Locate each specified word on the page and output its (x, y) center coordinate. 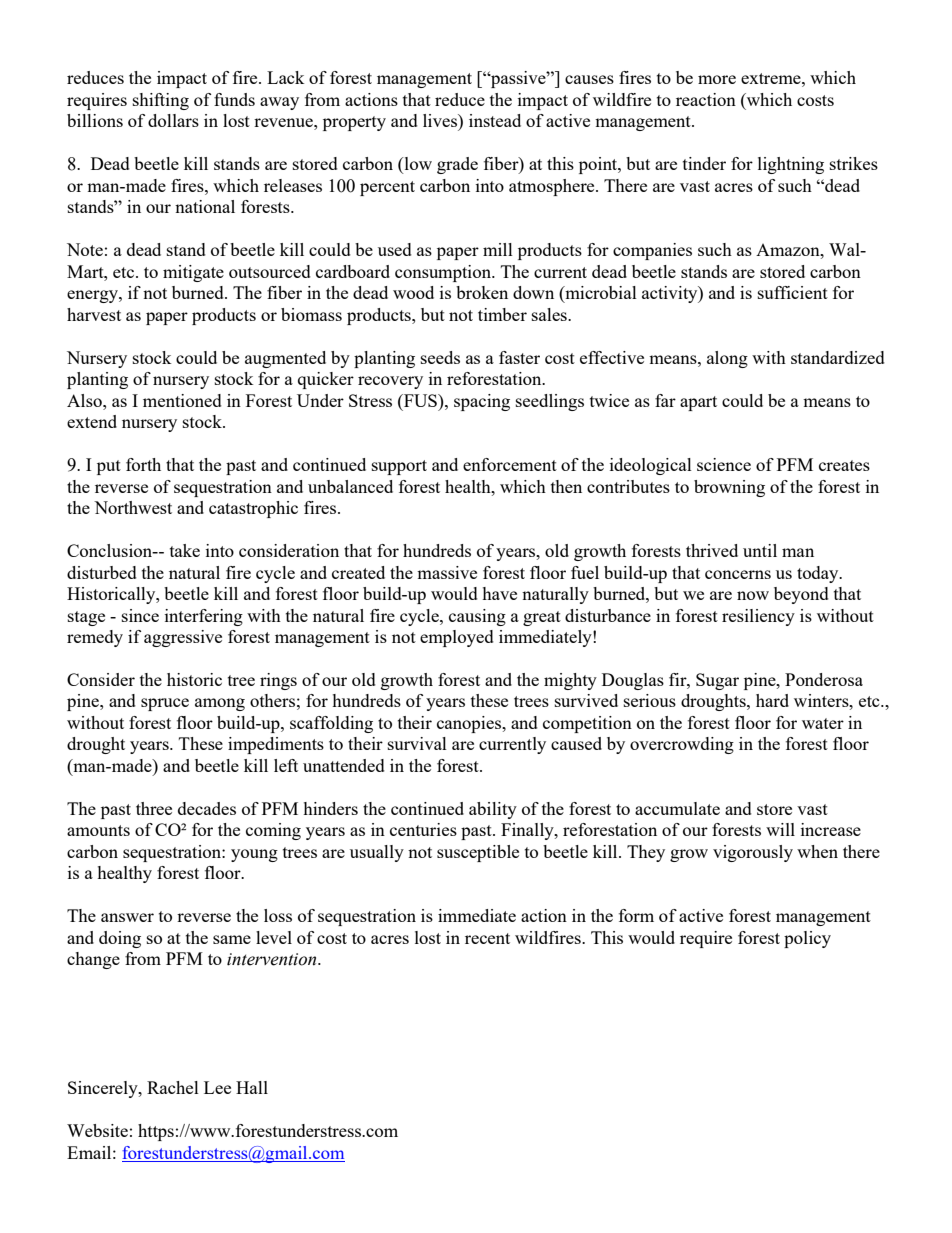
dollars (173, 120)
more (717, 79)
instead (495, 120)
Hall (252, 1087)
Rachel (173, 1087)
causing (477, 617)
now (753, 595)
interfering (204, 617)
